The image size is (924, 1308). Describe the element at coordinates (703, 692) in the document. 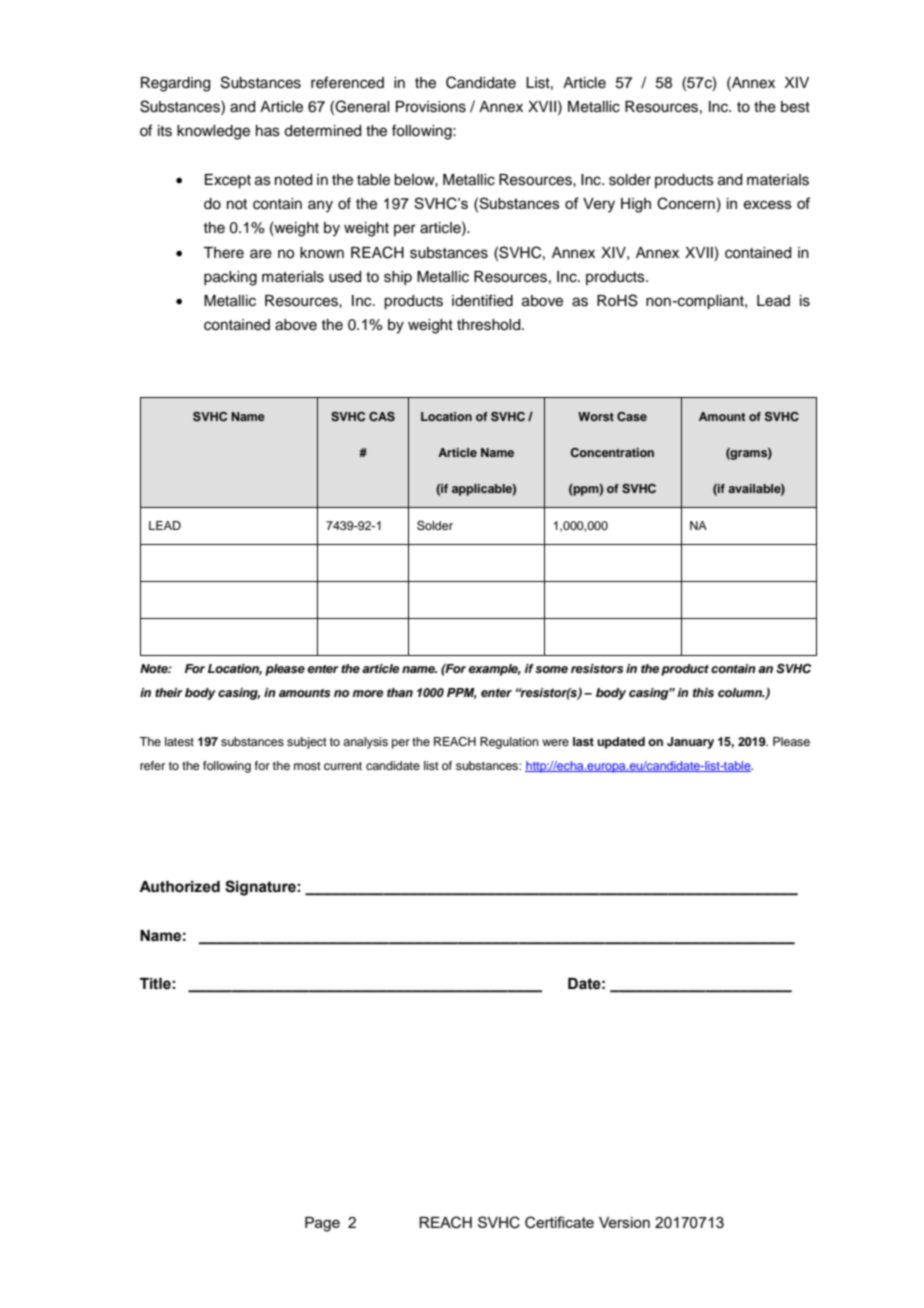

I see `this` at that location.
